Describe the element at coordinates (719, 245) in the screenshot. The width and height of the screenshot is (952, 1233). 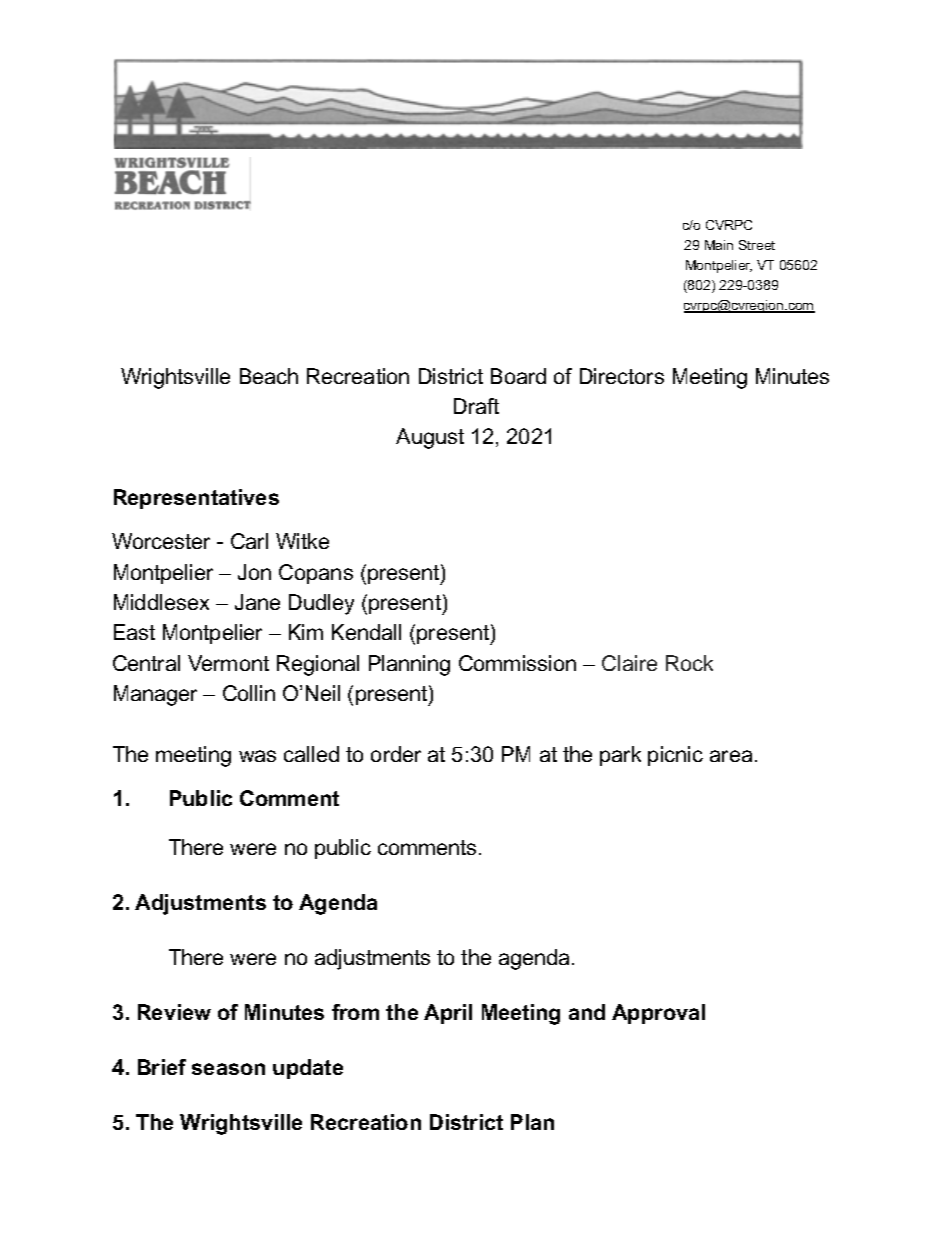
I see `Main` at that location.
